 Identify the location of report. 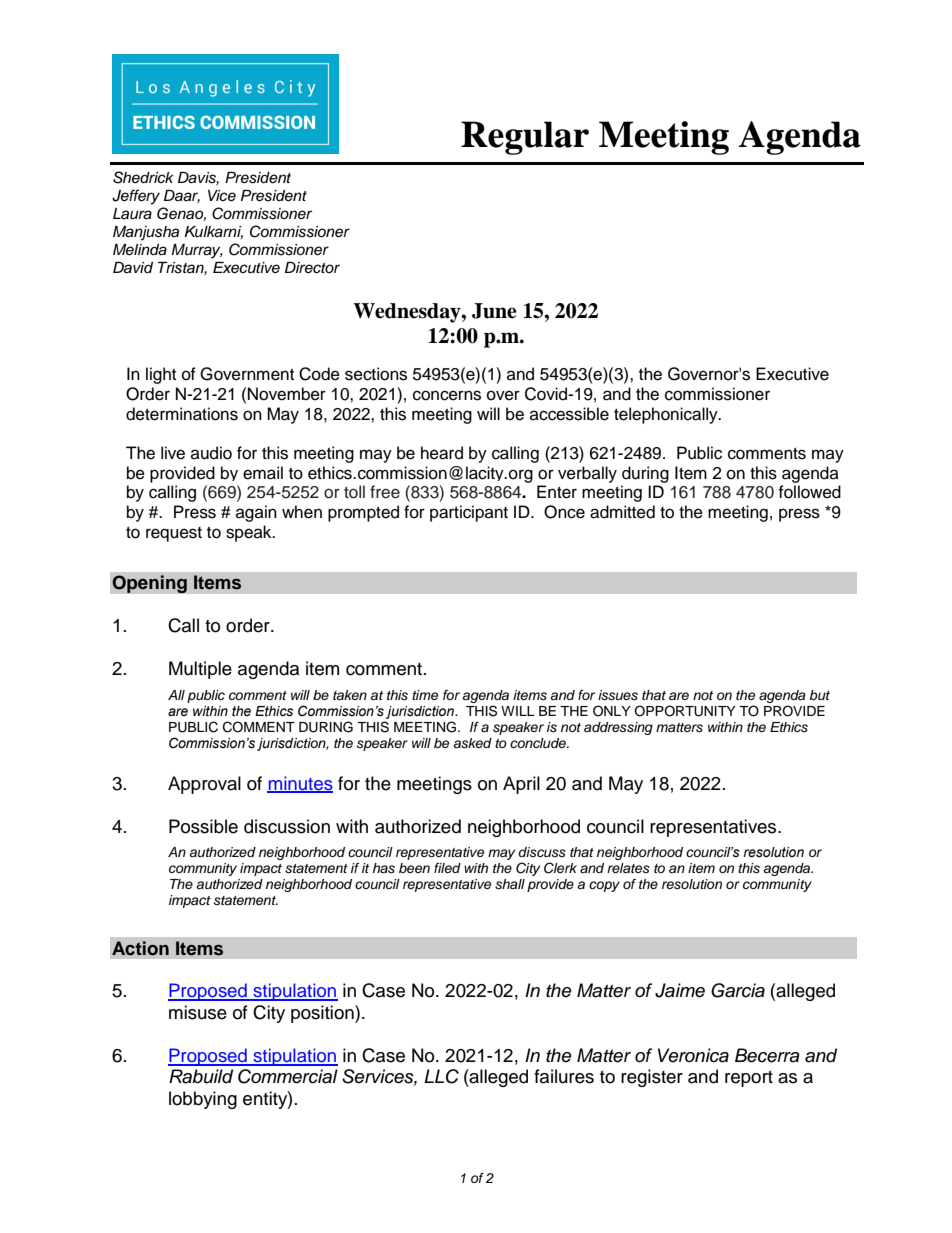
(749, 1079).
